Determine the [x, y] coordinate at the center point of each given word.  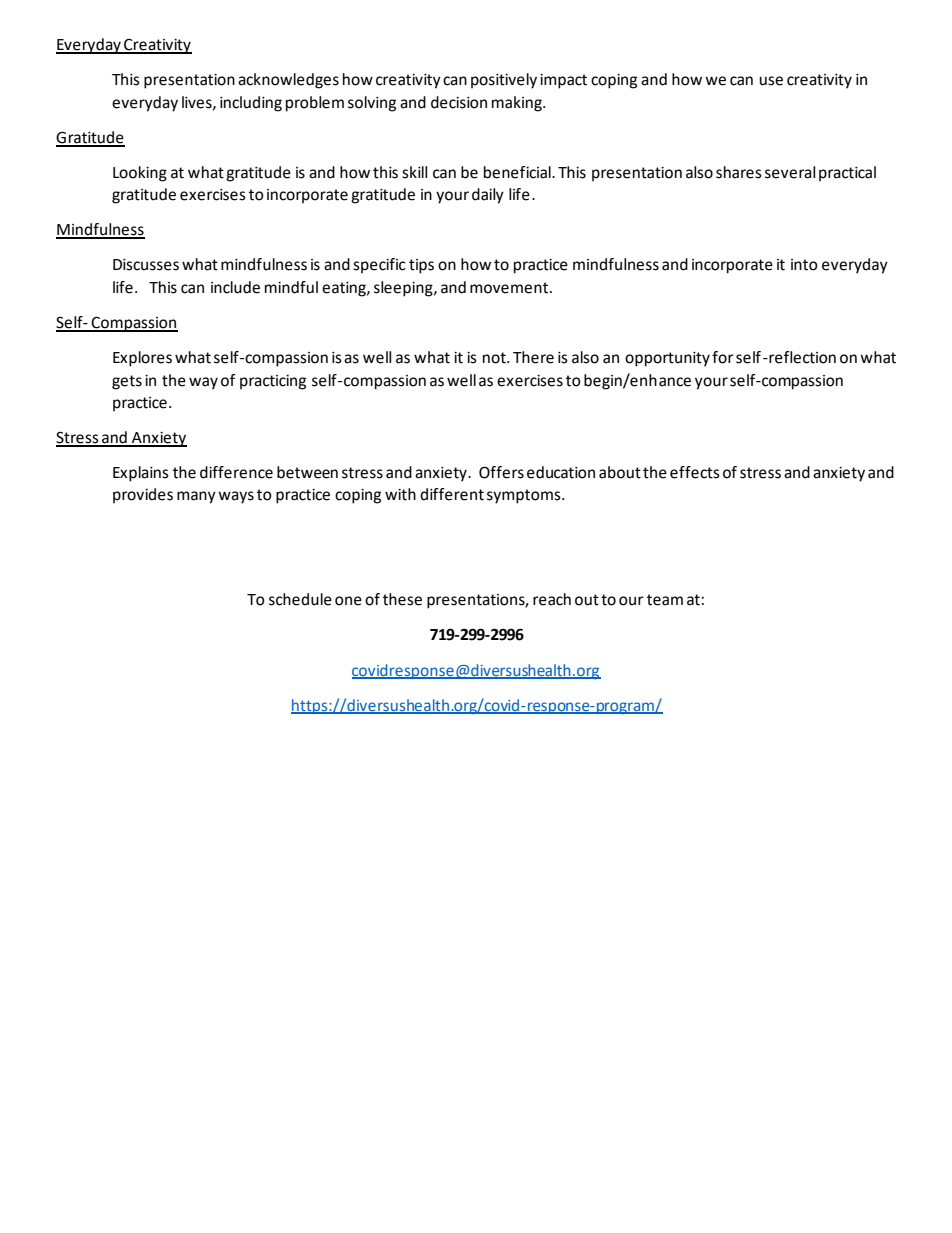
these [402, 599]
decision [459, 102]
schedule [300, 599]
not [495, 358]
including [251, 104]
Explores [142, 359]
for [723, 357]
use [771, 81]
